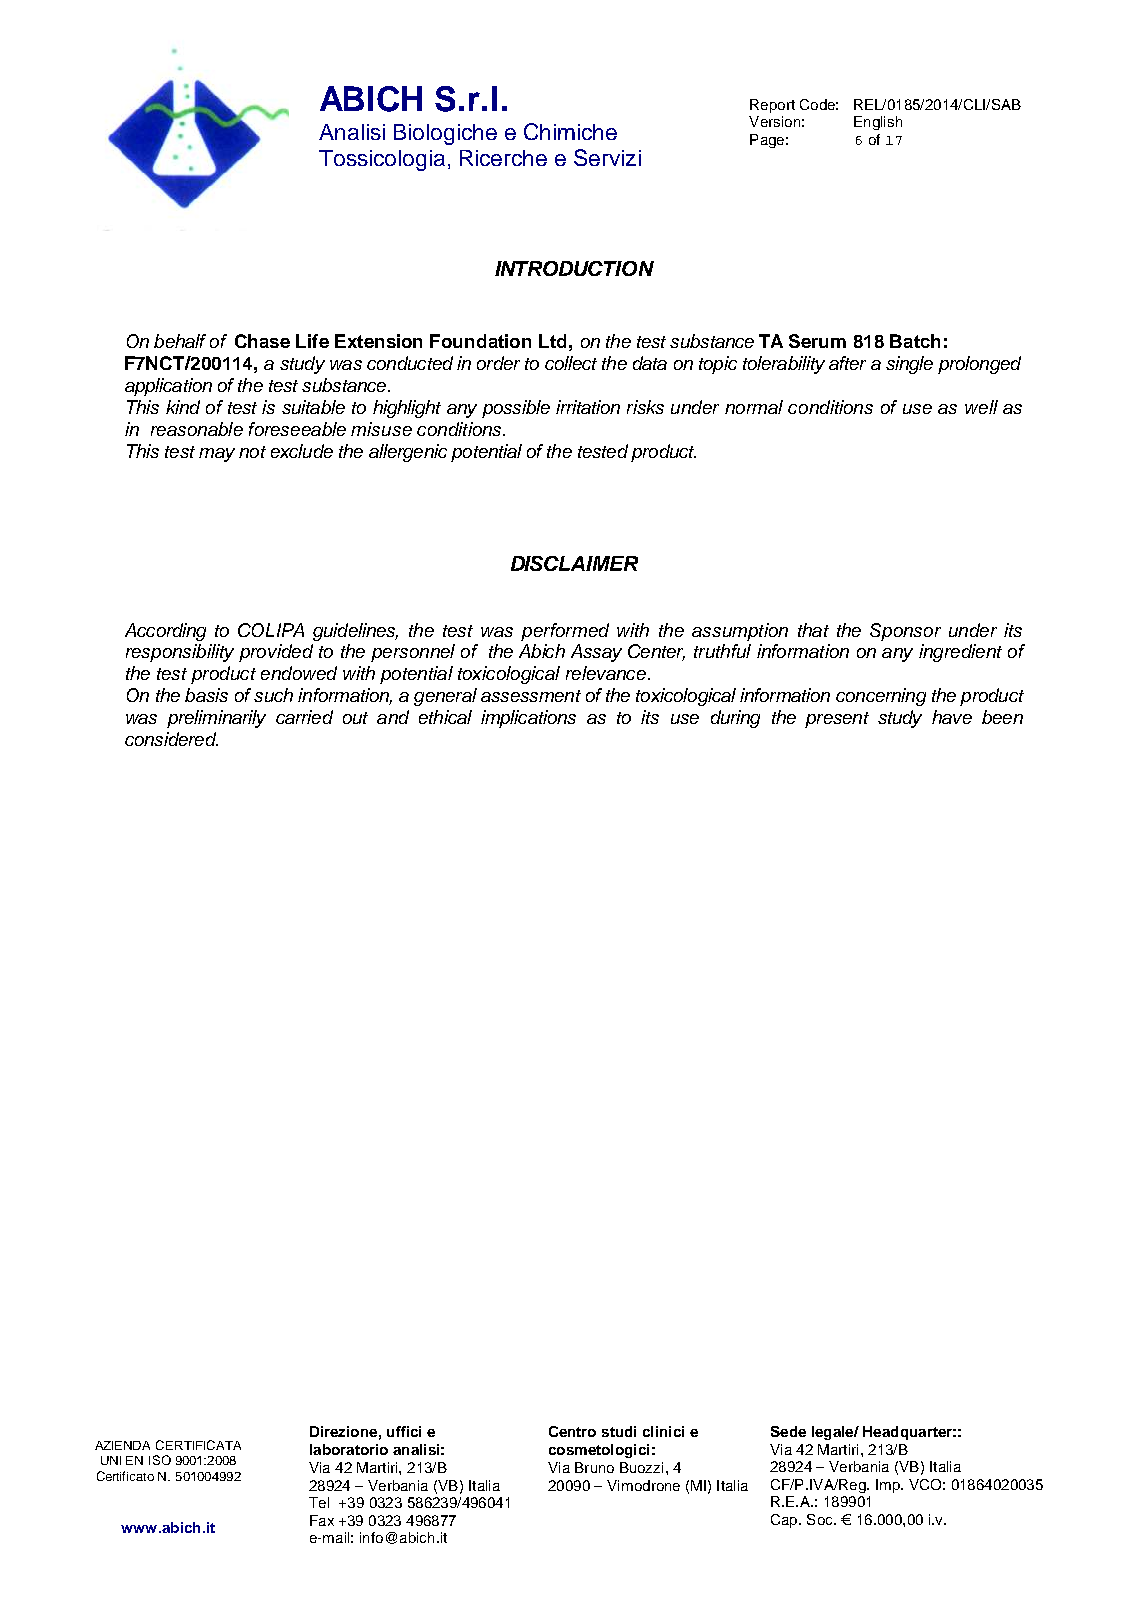 The width and height of the page is (1129, 1598). I want to click on considered, so click(171, 739).
